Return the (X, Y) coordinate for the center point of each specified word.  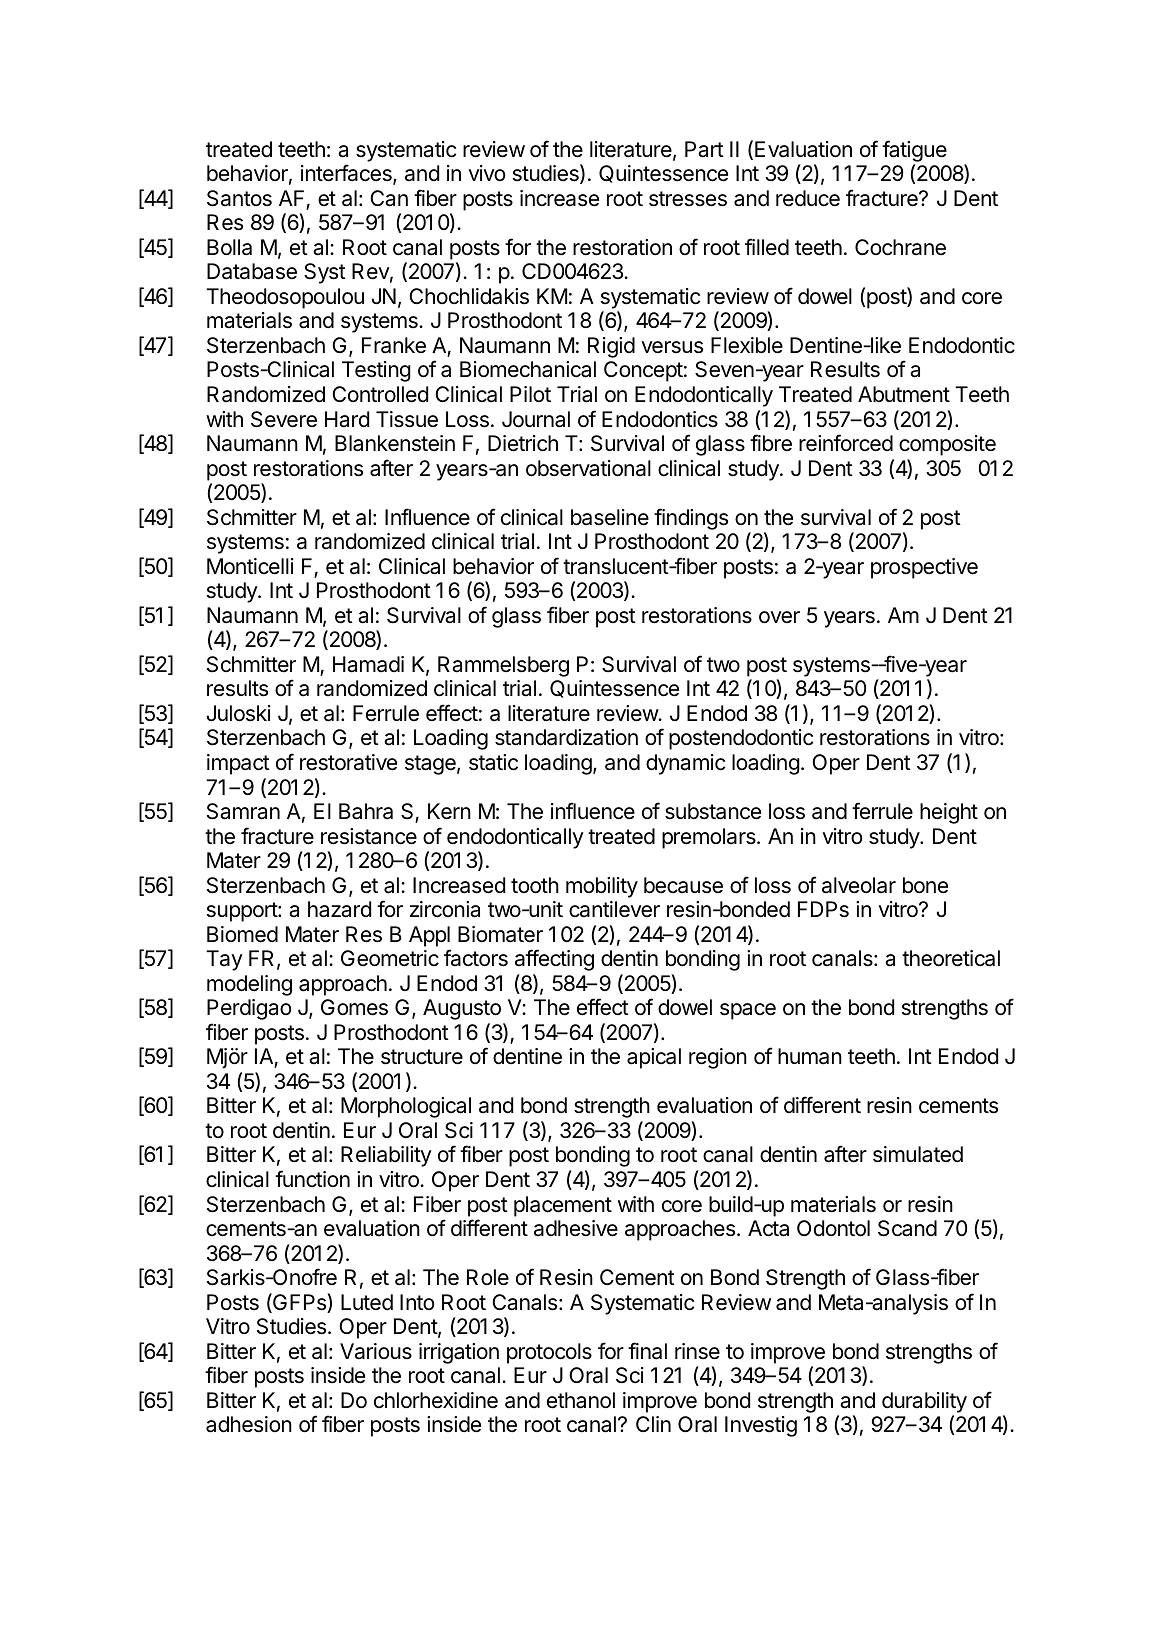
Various (376, 1351)
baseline (610, 517)
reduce (808, 198)
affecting (554, 960)
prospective (924, 568)
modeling (249, 985)
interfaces (347, 174)
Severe (284, 419)
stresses (688, 199)
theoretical (951, 958)
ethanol (581, 1400)
